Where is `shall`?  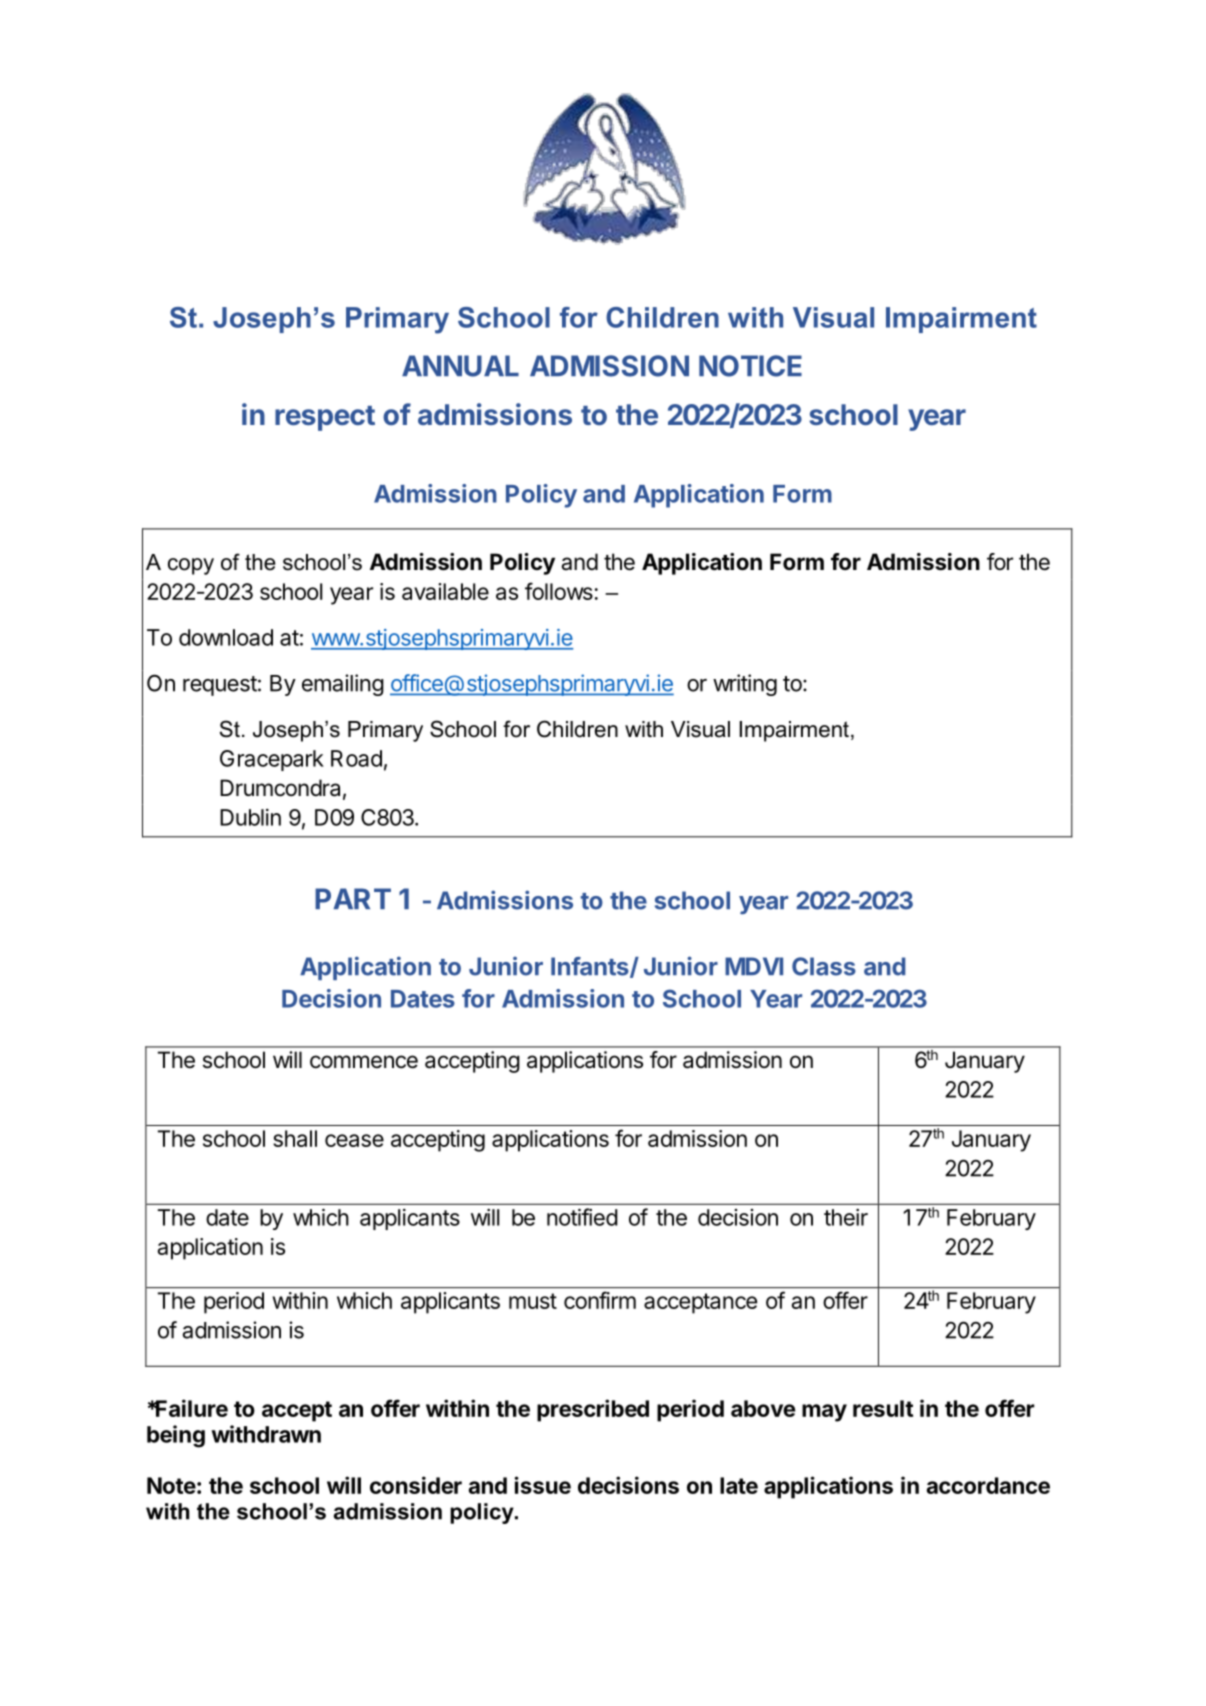
shall is located at coordinates (295, 1138).
